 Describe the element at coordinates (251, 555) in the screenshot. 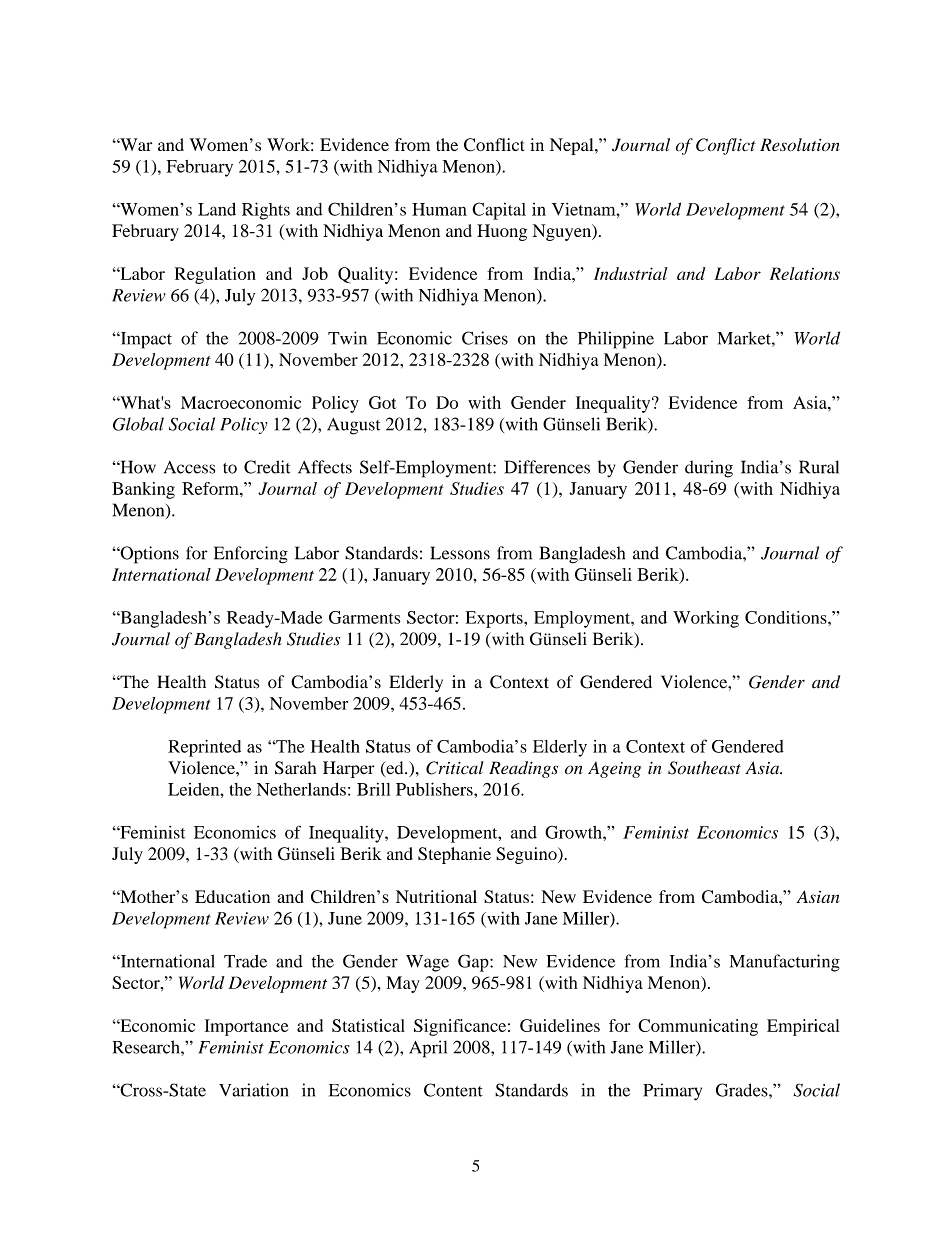

I see `Enforcing` at that location.
